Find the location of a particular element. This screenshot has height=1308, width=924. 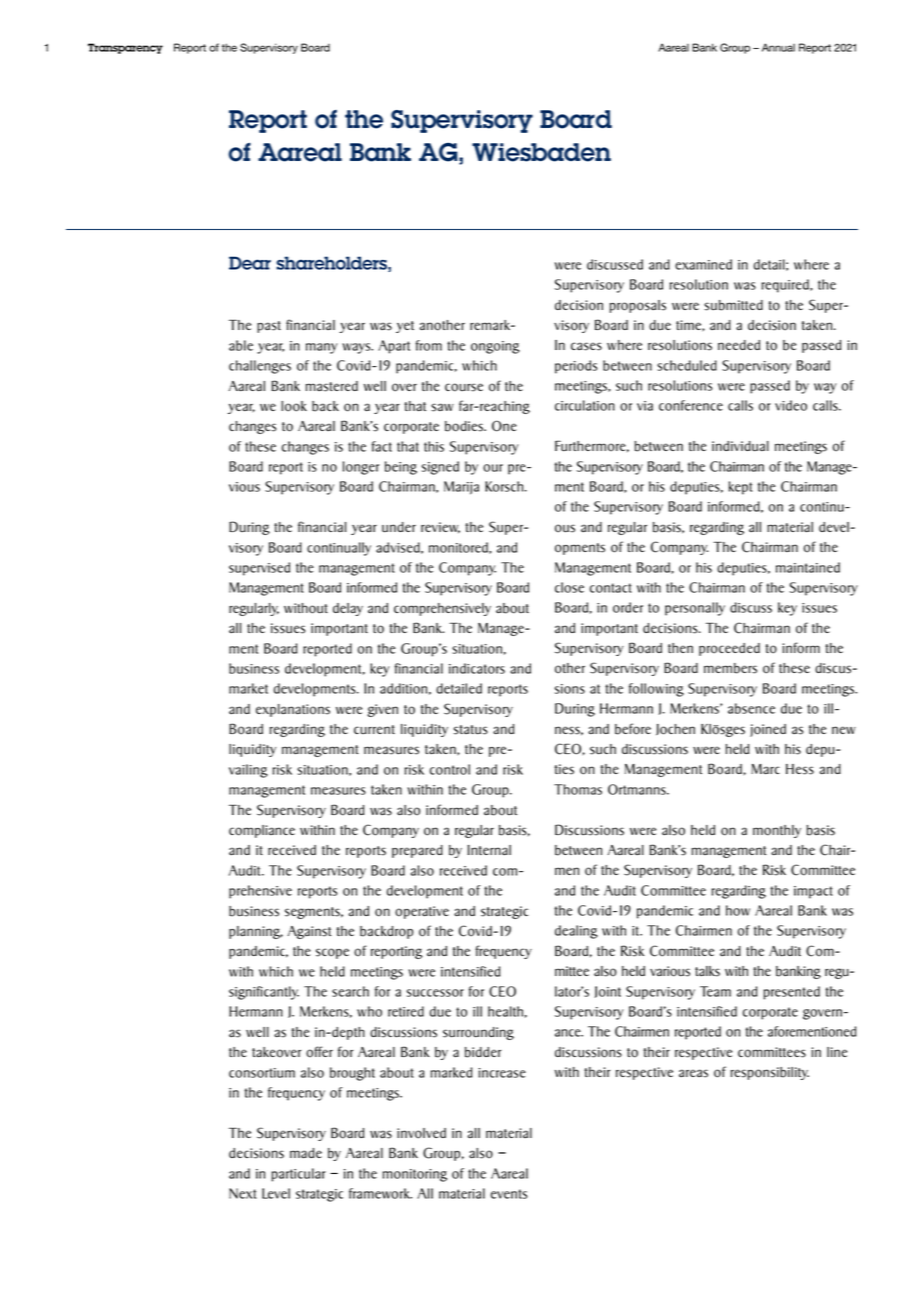

proceeded is located at coordinates (729, 649).
